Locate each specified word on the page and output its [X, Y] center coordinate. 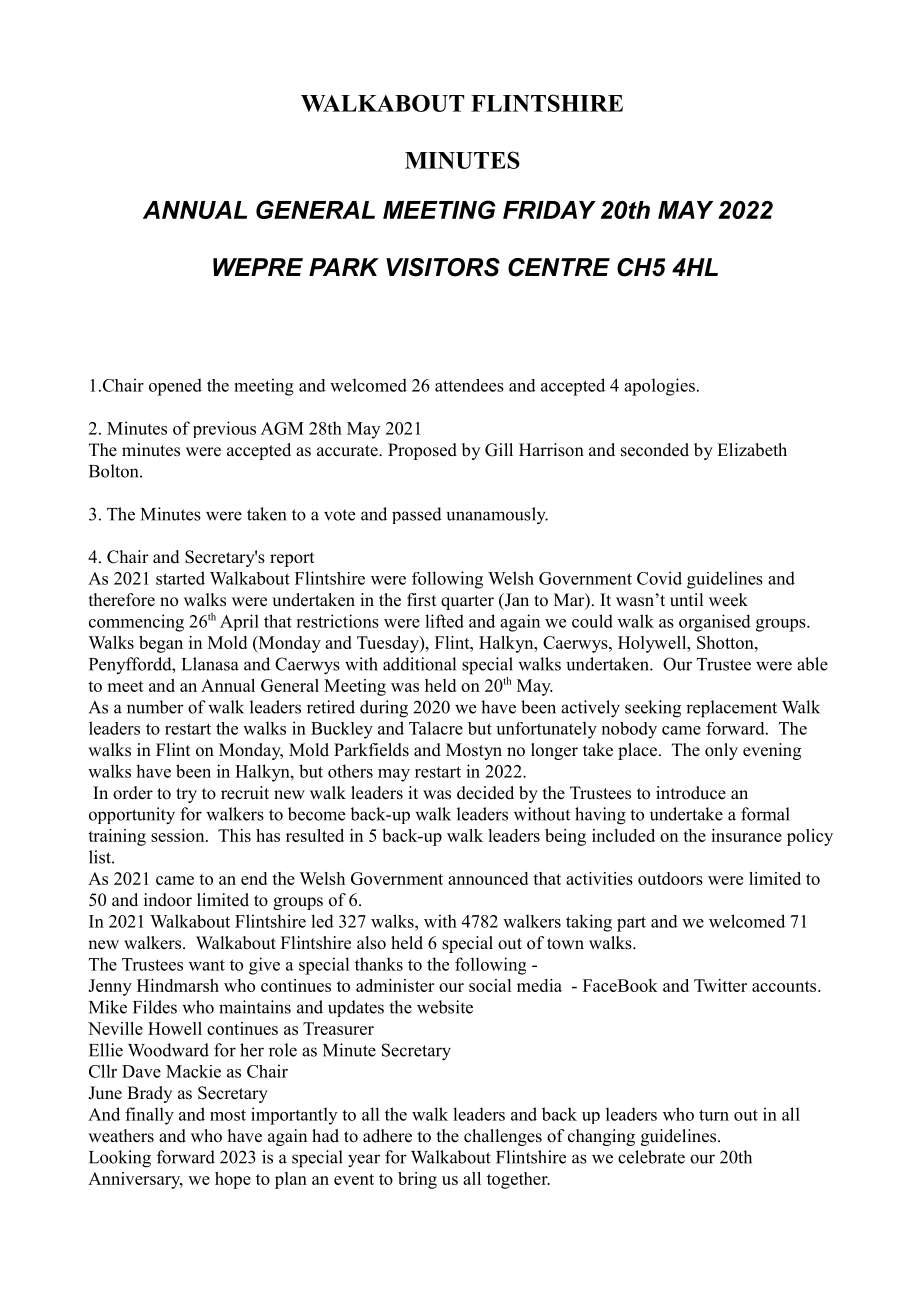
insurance [746, 835]
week [728, 600]
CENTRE [559, 267]
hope [233, 1180]
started [180, 578]
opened [175, 387]
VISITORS [443, 267]
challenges [503, 1137]
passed [417, 515]
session [179, 835]
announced [488, 878]
